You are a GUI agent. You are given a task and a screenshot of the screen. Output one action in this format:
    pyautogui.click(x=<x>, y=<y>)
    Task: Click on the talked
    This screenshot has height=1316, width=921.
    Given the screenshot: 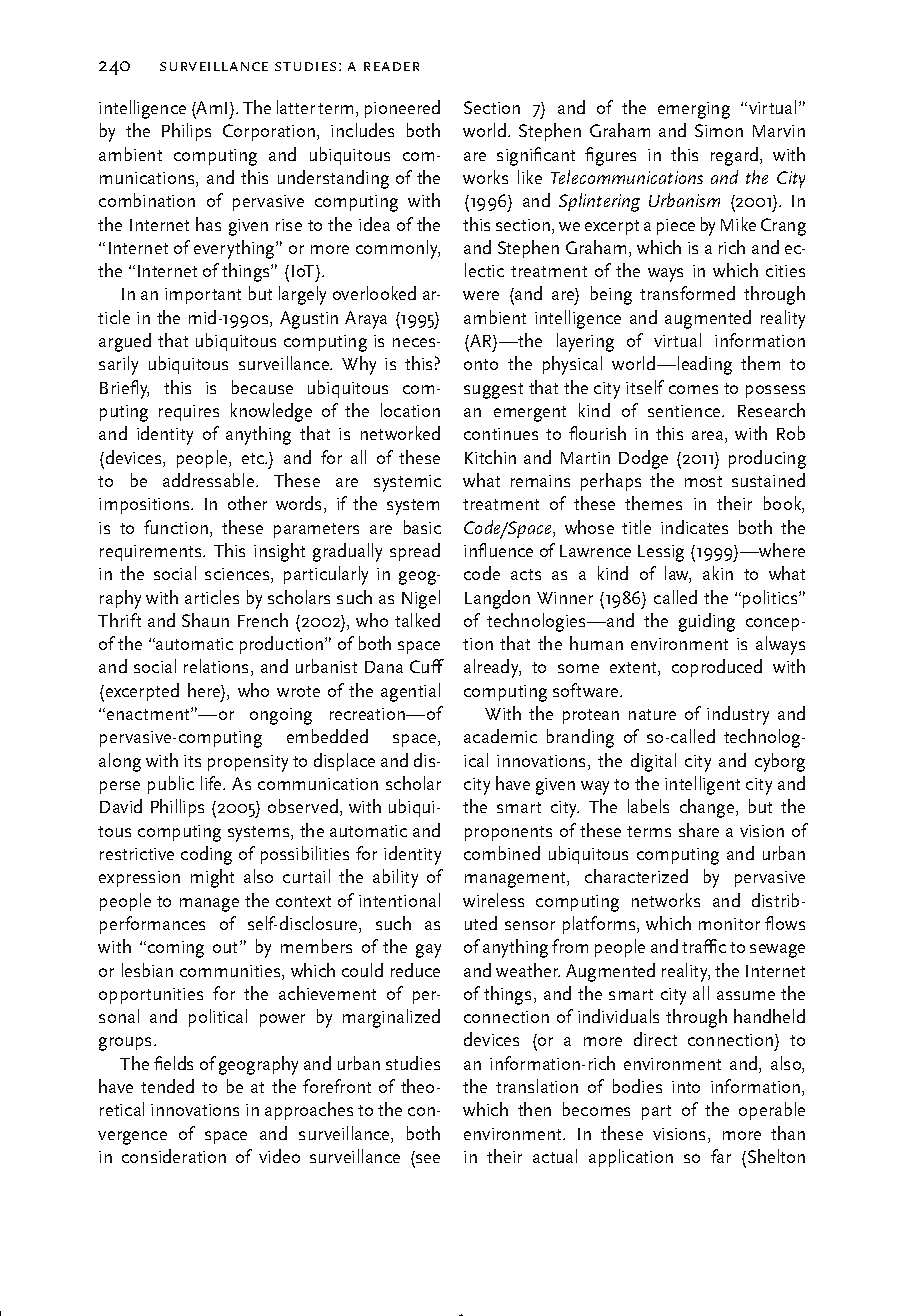 What is the action you would take?
    pyautogui.click(x=417, y=620)
